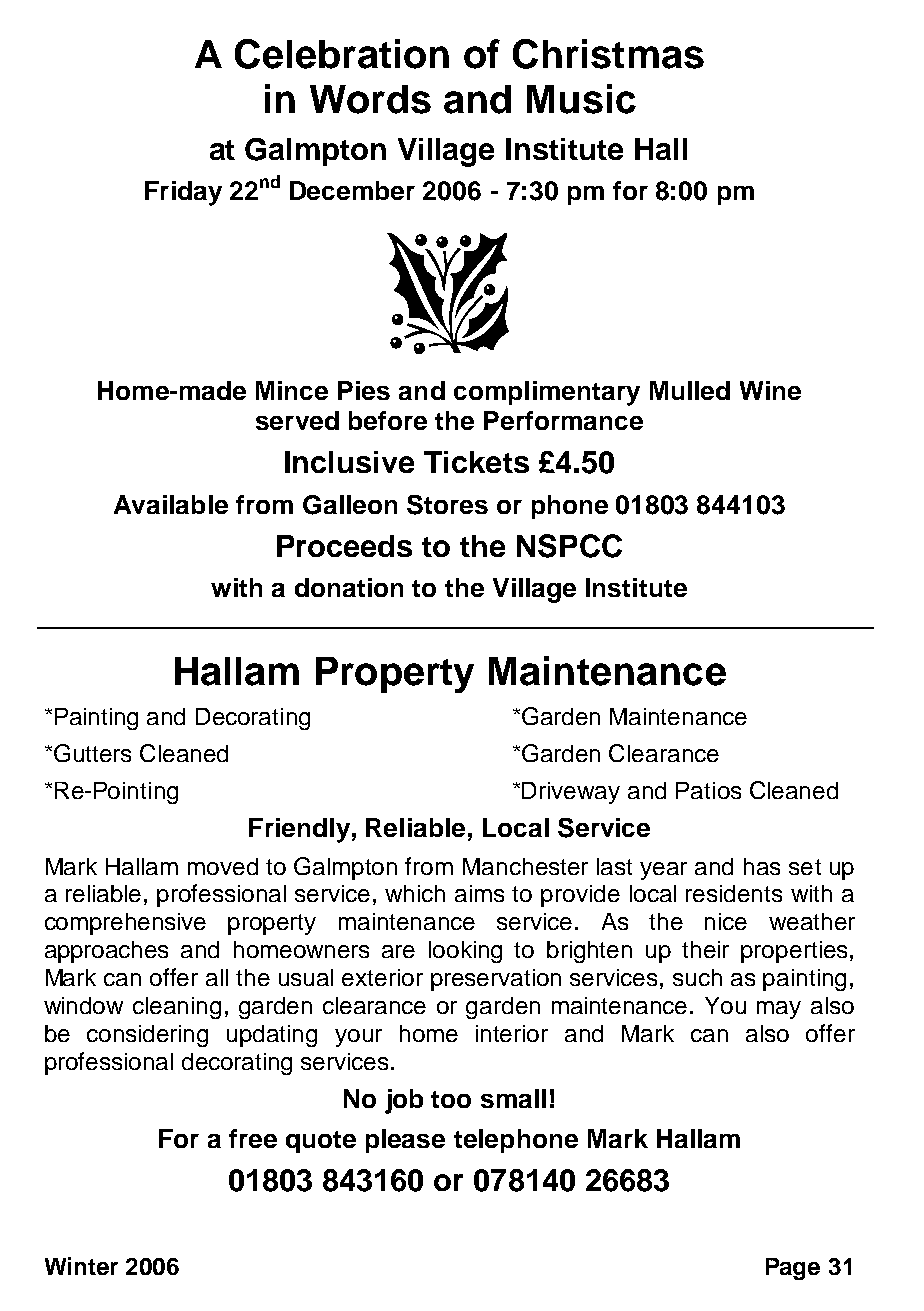  I want to click on Friday, so click(183, 193).
